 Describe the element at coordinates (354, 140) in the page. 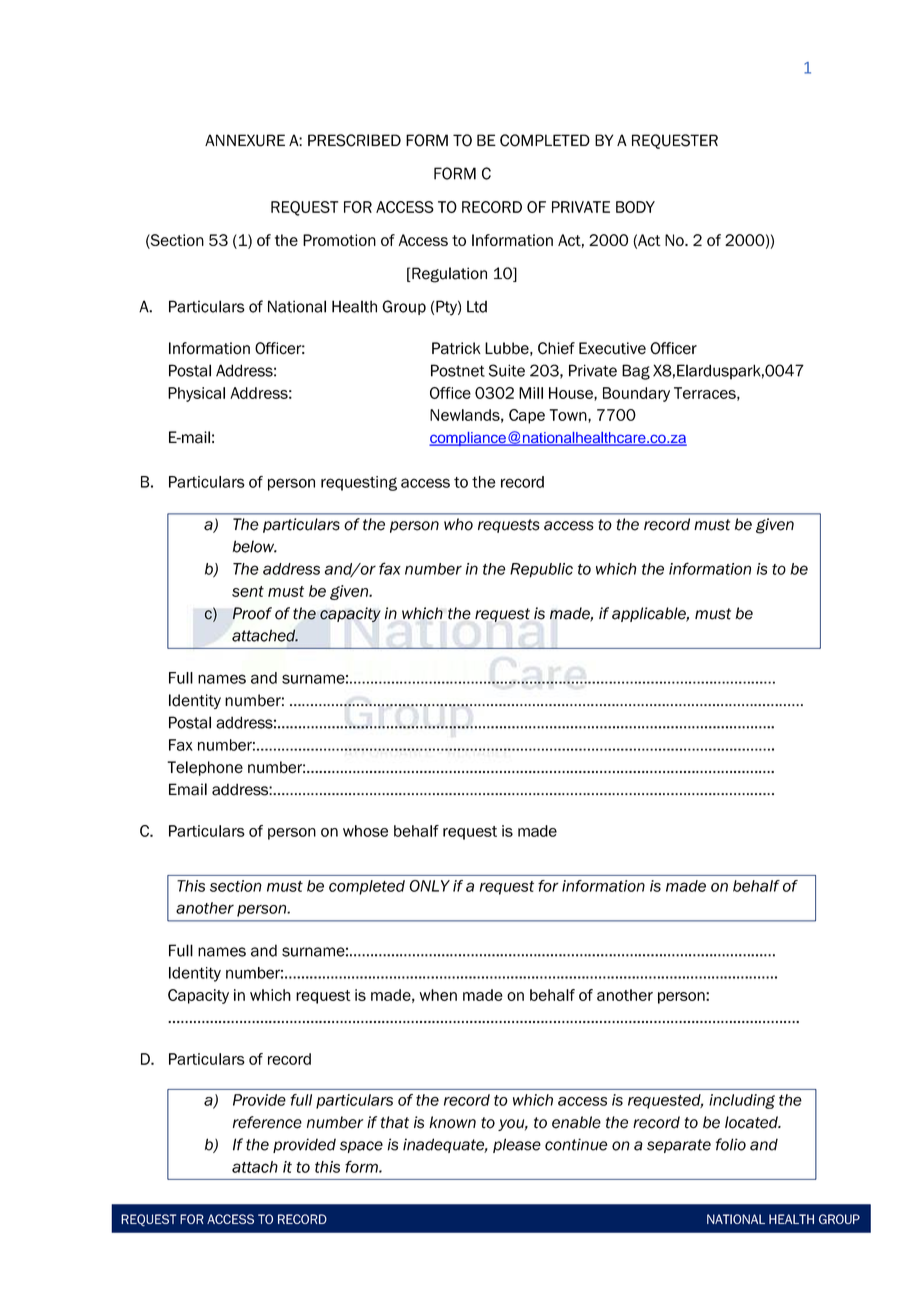

I see `PRESCRIBED` at that location.
